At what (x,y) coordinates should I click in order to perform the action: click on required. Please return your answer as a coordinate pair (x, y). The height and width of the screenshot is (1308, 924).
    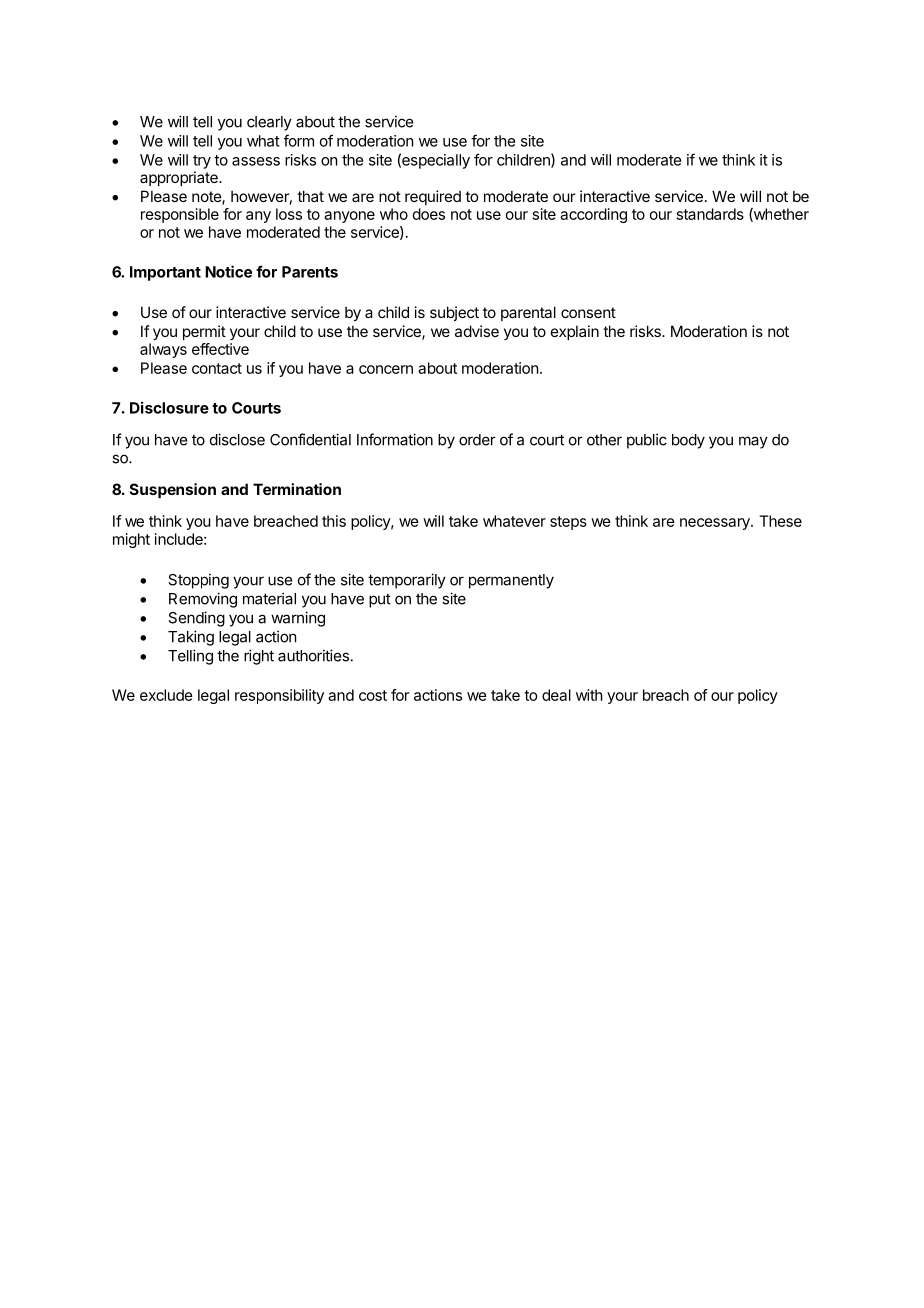
    Looking at the image, I should click on (433, 197).
